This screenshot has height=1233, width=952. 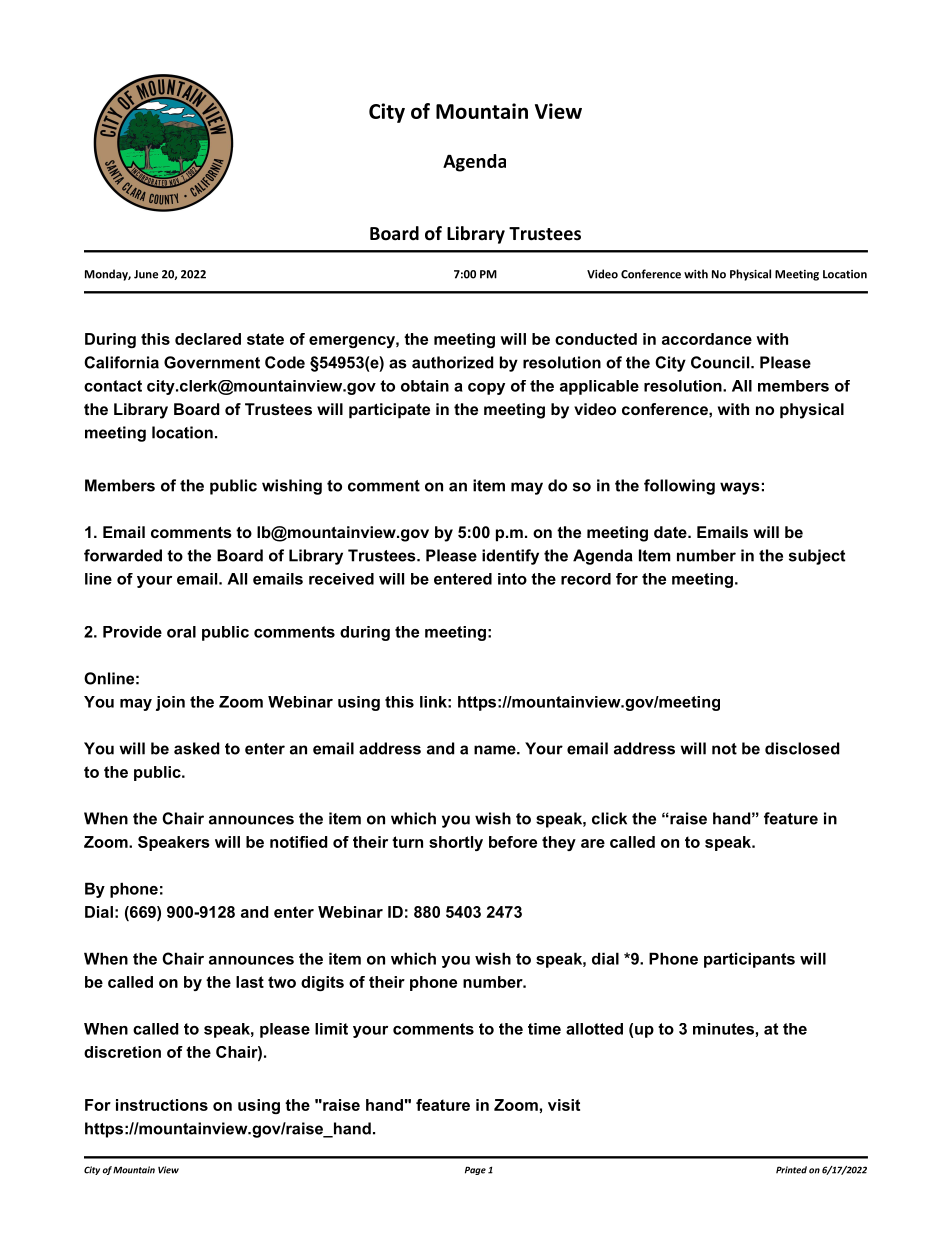 What do you see at coordinates (208, 339) in the screenshot?
I see `declared` at bounding box center [208, 339].
